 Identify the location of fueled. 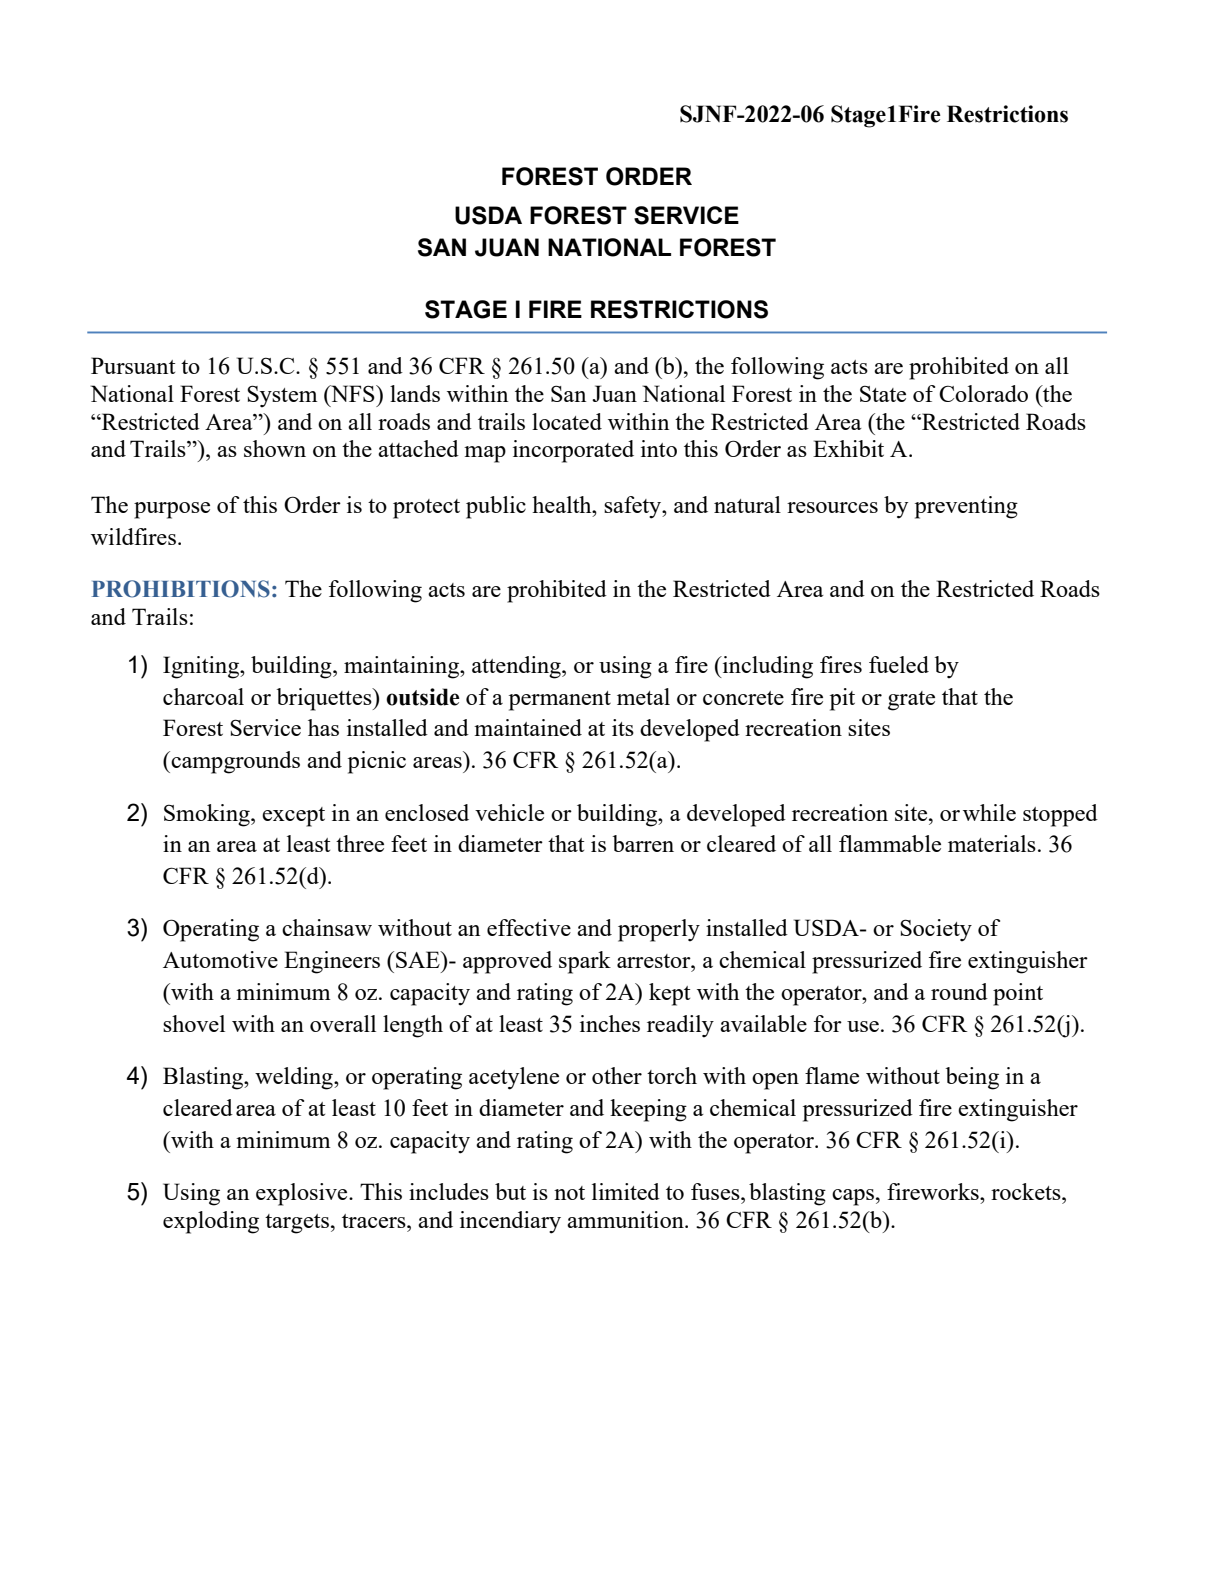
(899, 664).
